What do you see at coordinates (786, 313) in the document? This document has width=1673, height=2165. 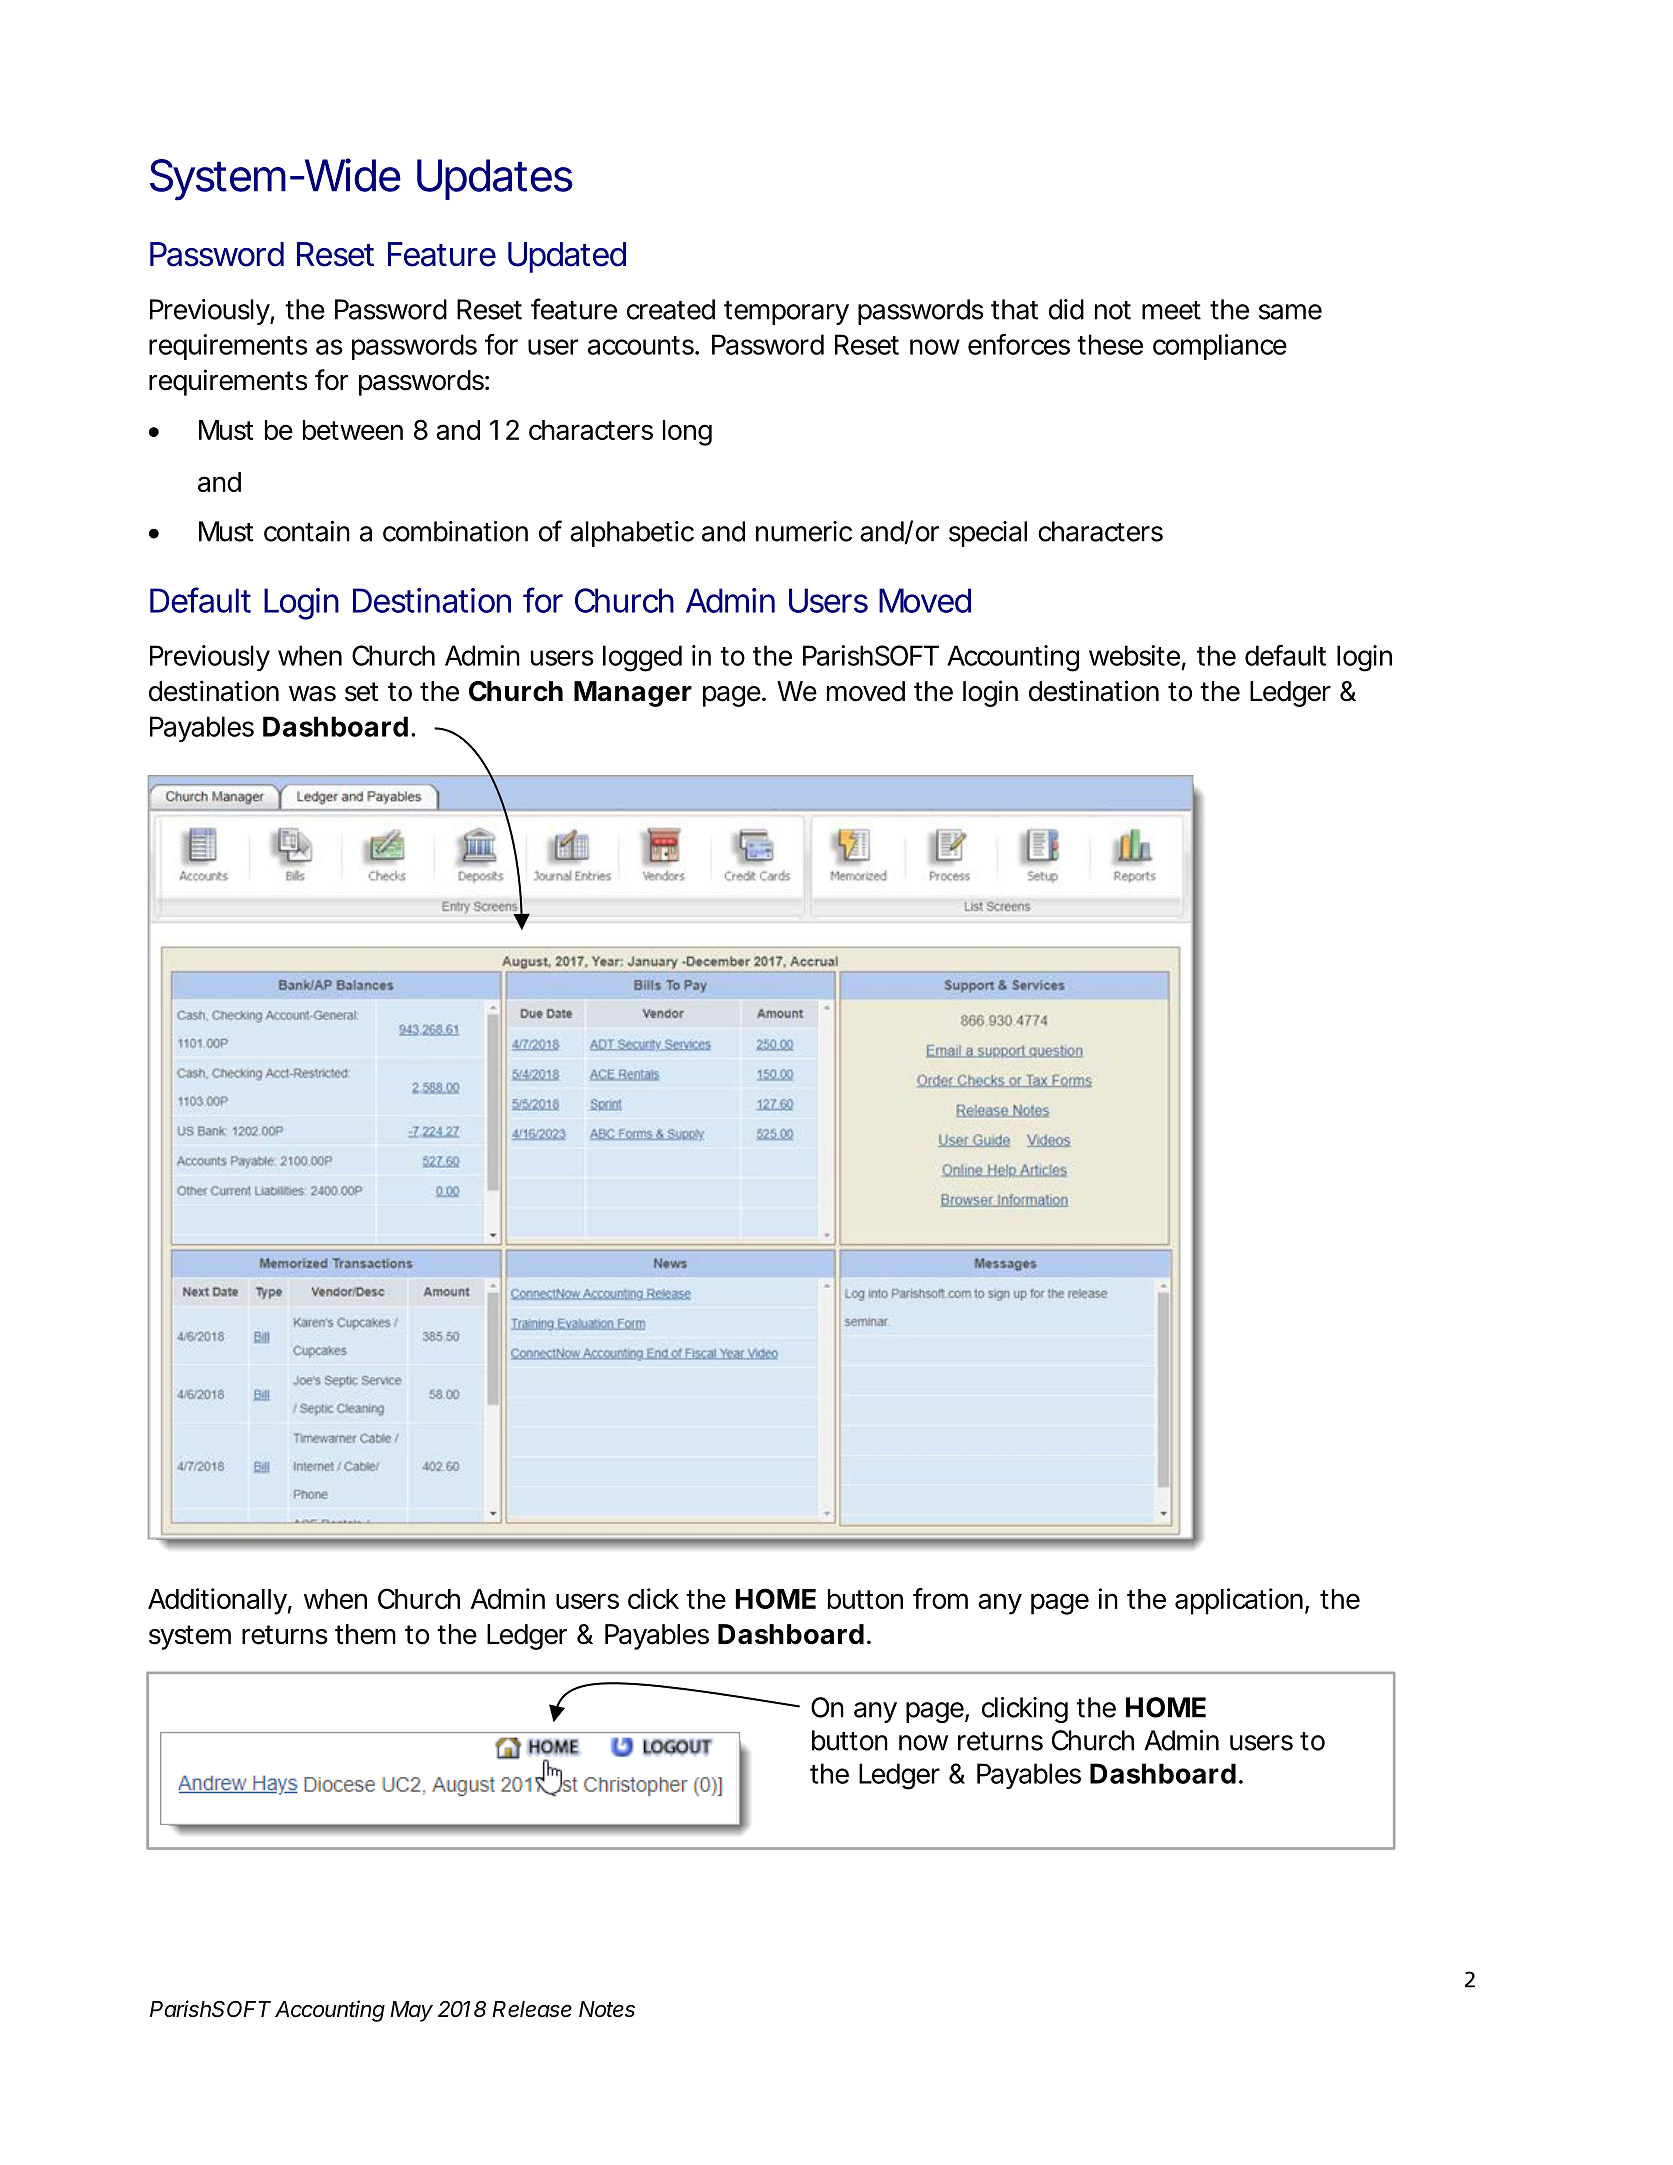 I see `temporary` at bounding box center [786, 313].
